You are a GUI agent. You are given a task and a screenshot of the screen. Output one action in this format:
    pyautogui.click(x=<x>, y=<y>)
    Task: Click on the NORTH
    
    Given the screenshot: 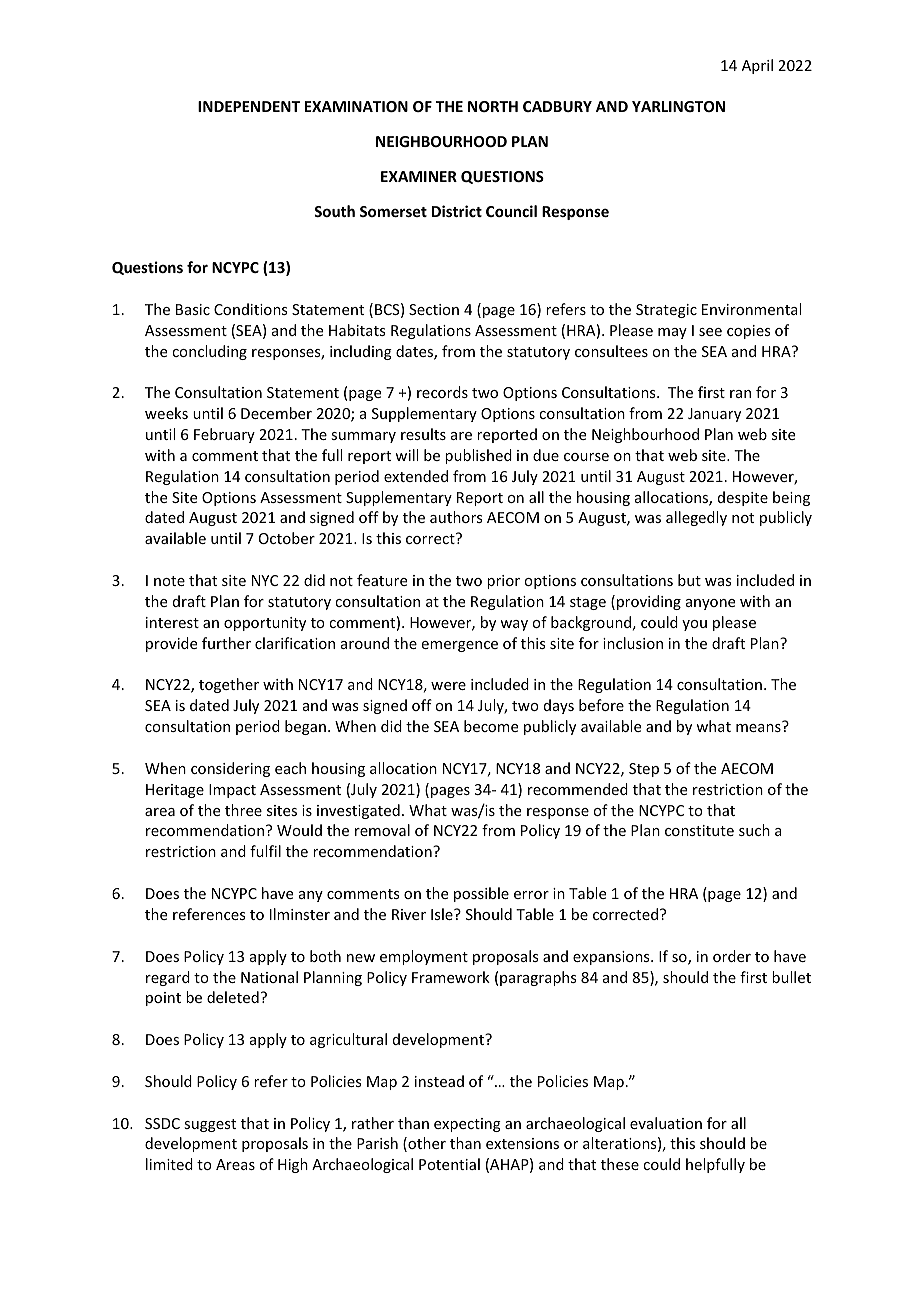 What is the action you would take?
    pyautogui.click(x=493, y=106)
